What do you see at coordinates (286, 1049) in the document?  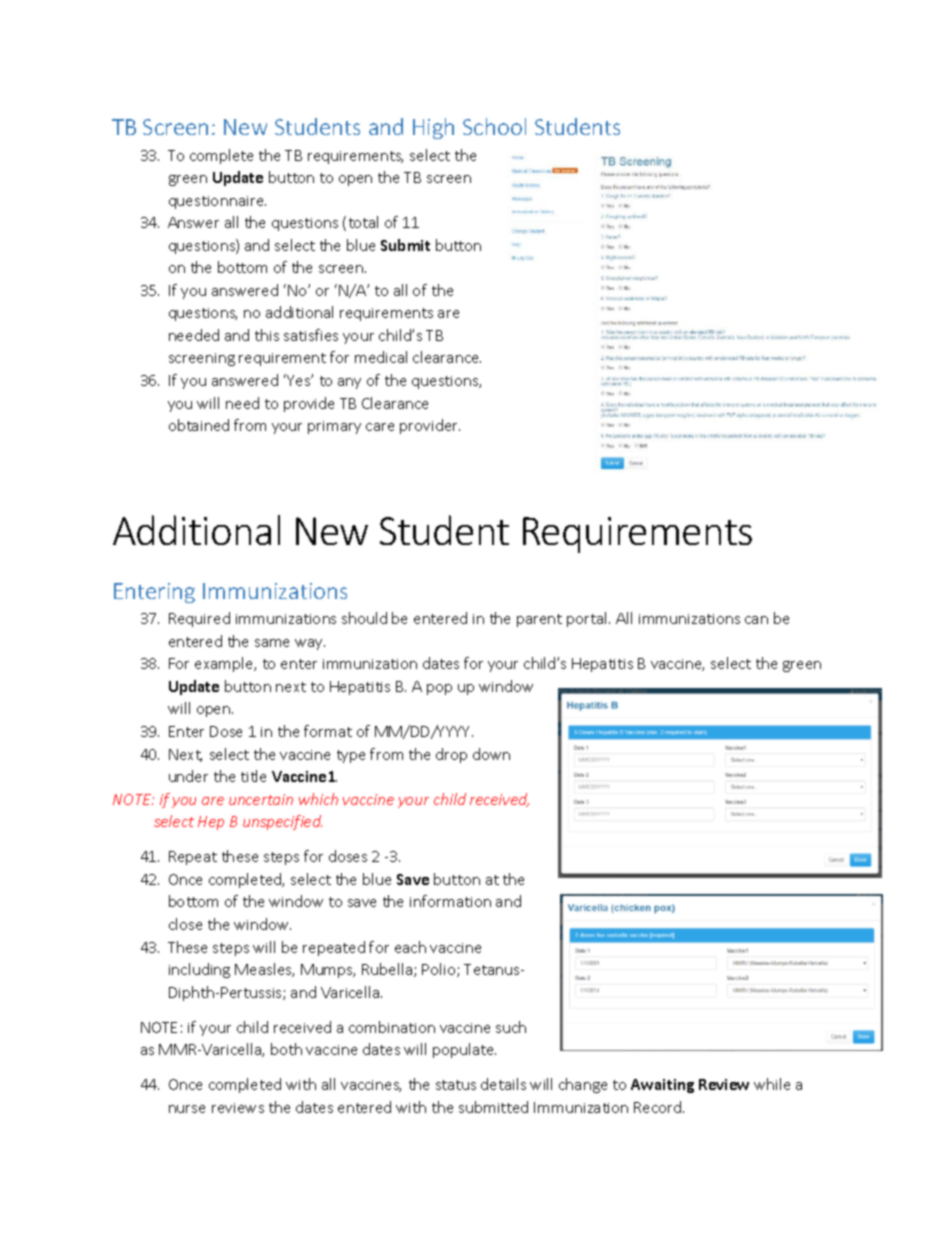 I see `both` at bounding box center [286, 1049].
